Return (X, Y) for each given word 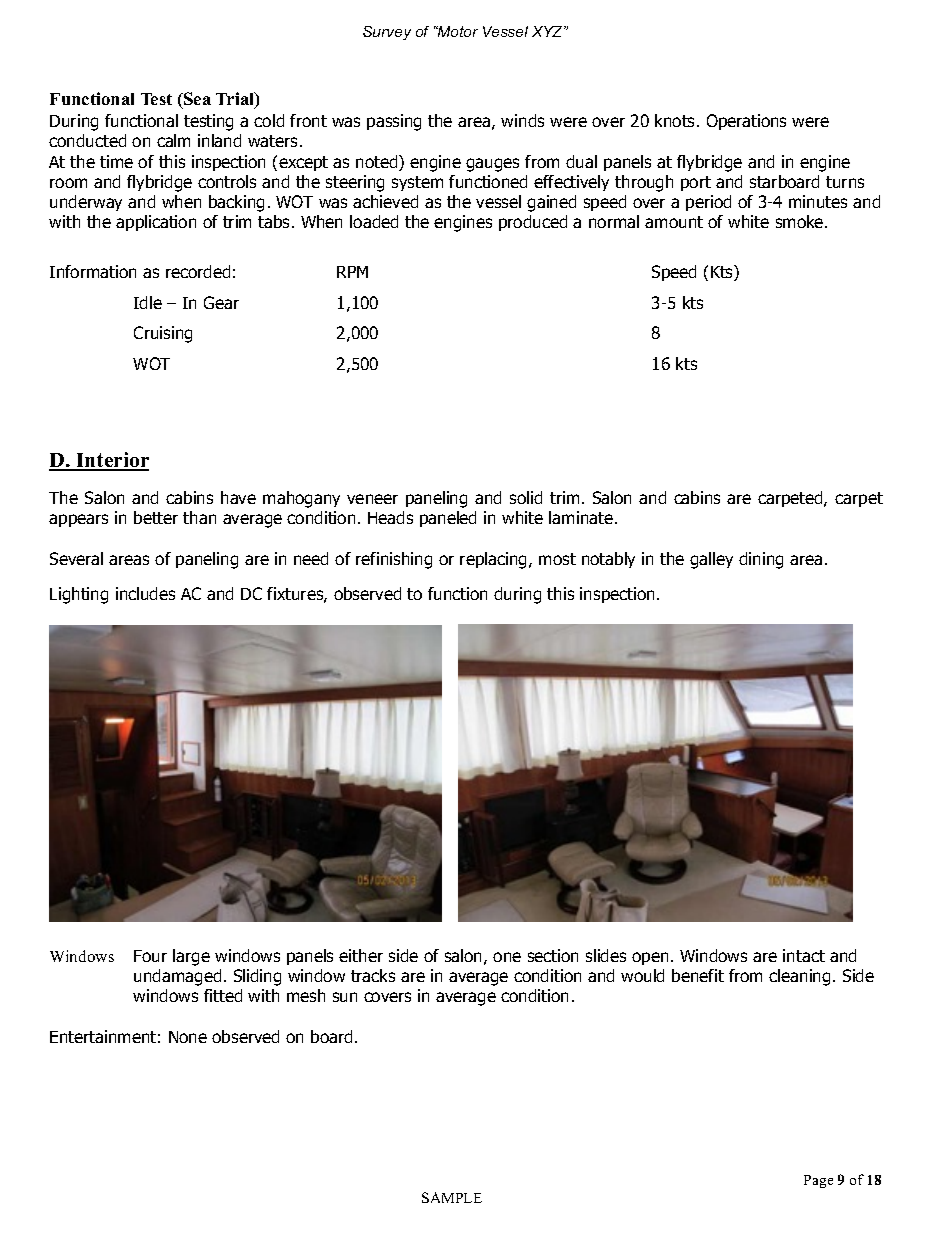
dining (761, 560)
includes (145, 593)
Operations (746, 122)
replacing (495, 560)
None (188, 1037)
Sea (196, 100)
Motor (457, 31)
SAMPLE (452, 1197)
